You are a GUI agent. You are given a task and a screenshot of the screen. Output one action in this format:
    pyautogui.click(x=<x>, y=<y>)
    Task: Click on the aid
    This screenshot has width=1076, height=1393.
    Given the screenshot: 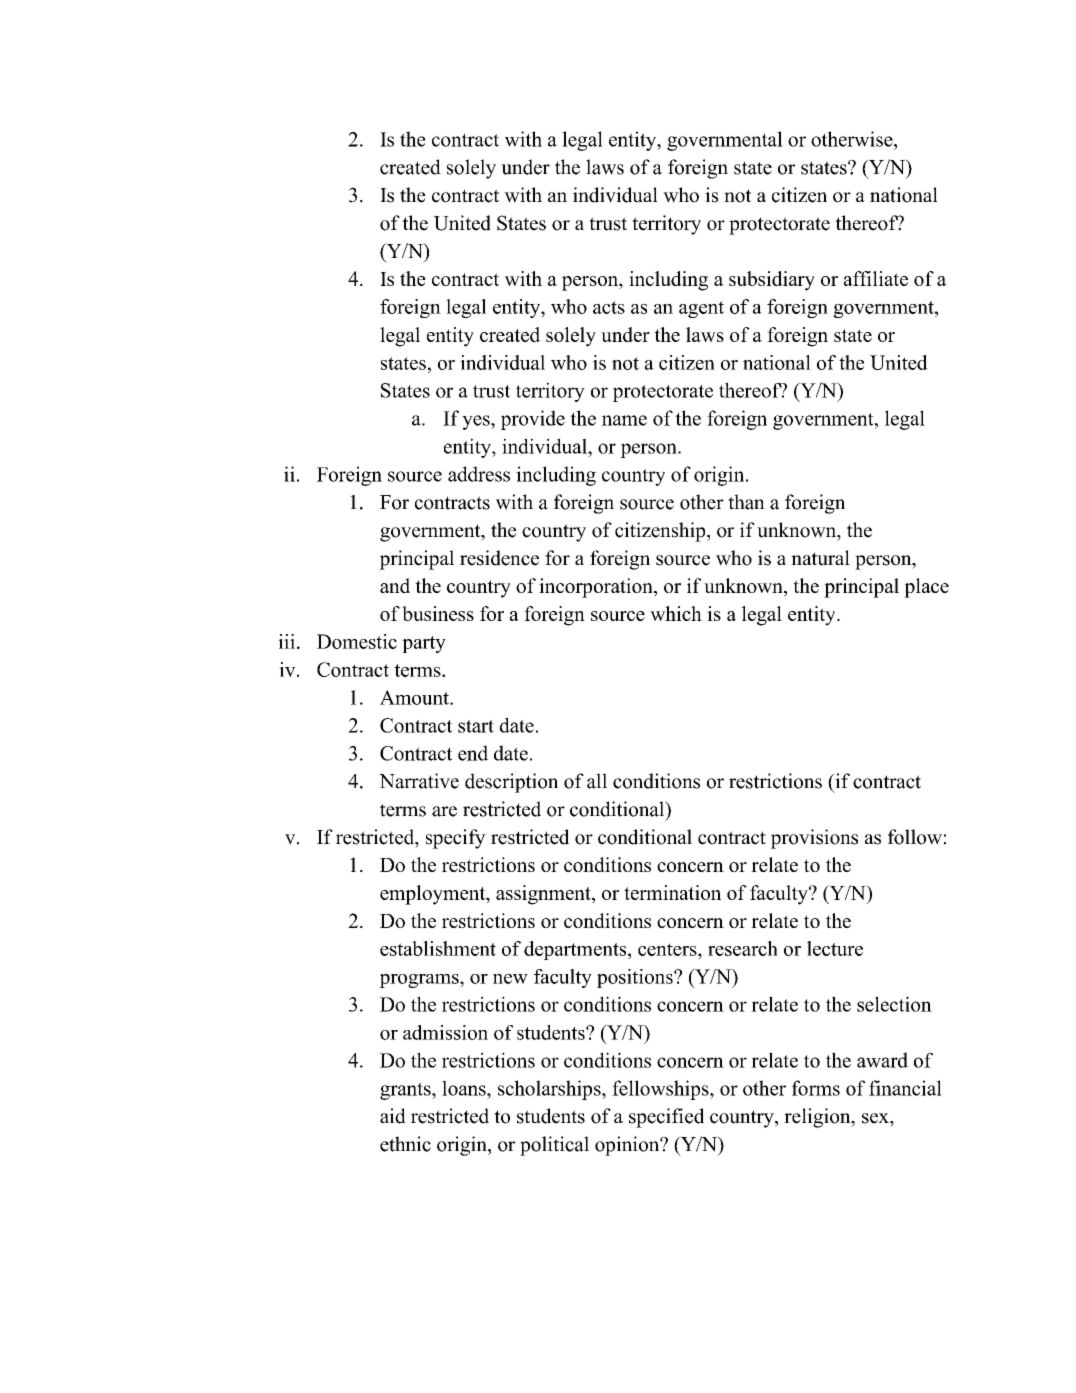 What is the action you would take?
    pyautogui.click(x=393, y=1116)
